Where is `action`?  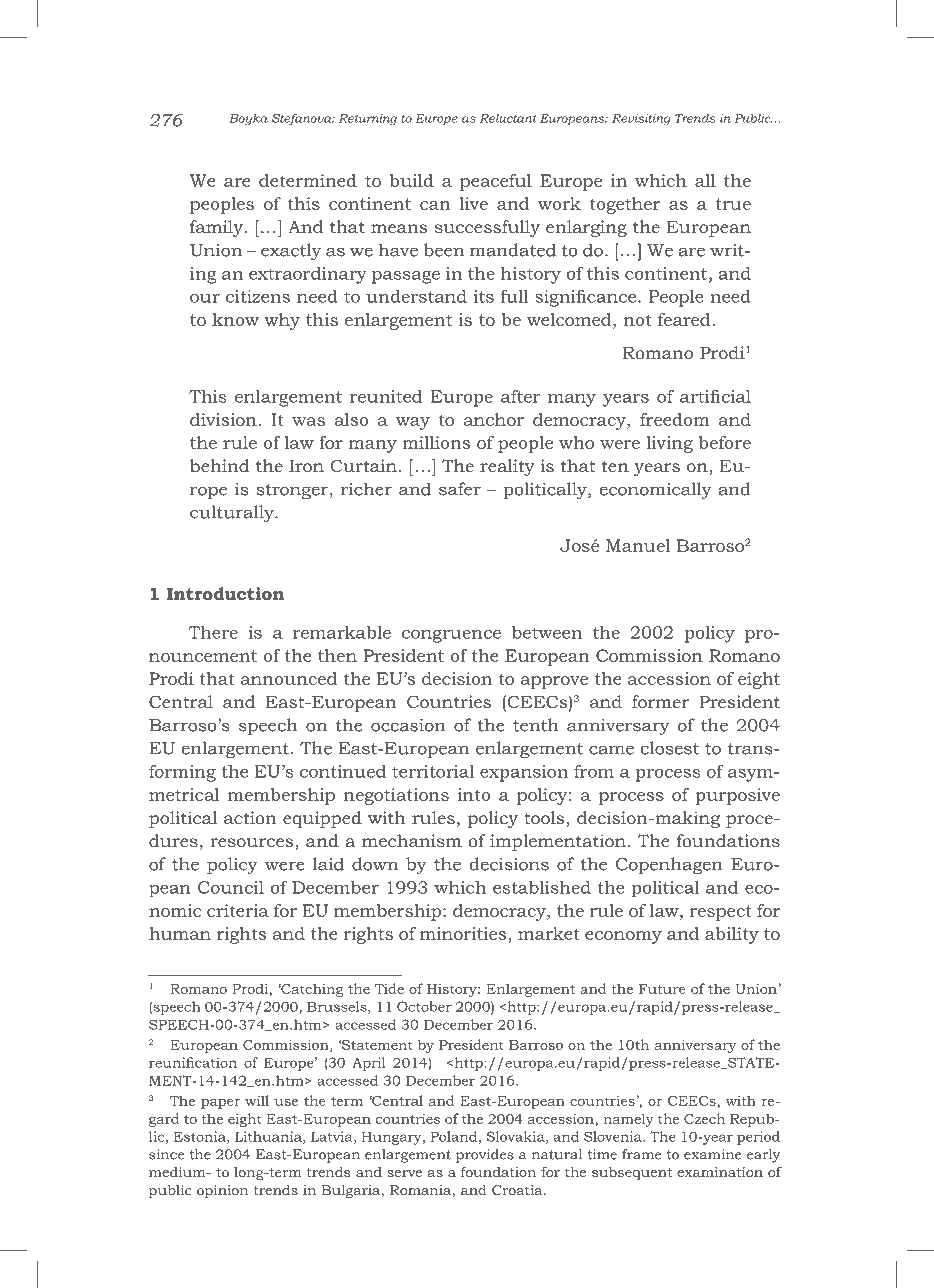
action is located at coordinates (250, 817).
